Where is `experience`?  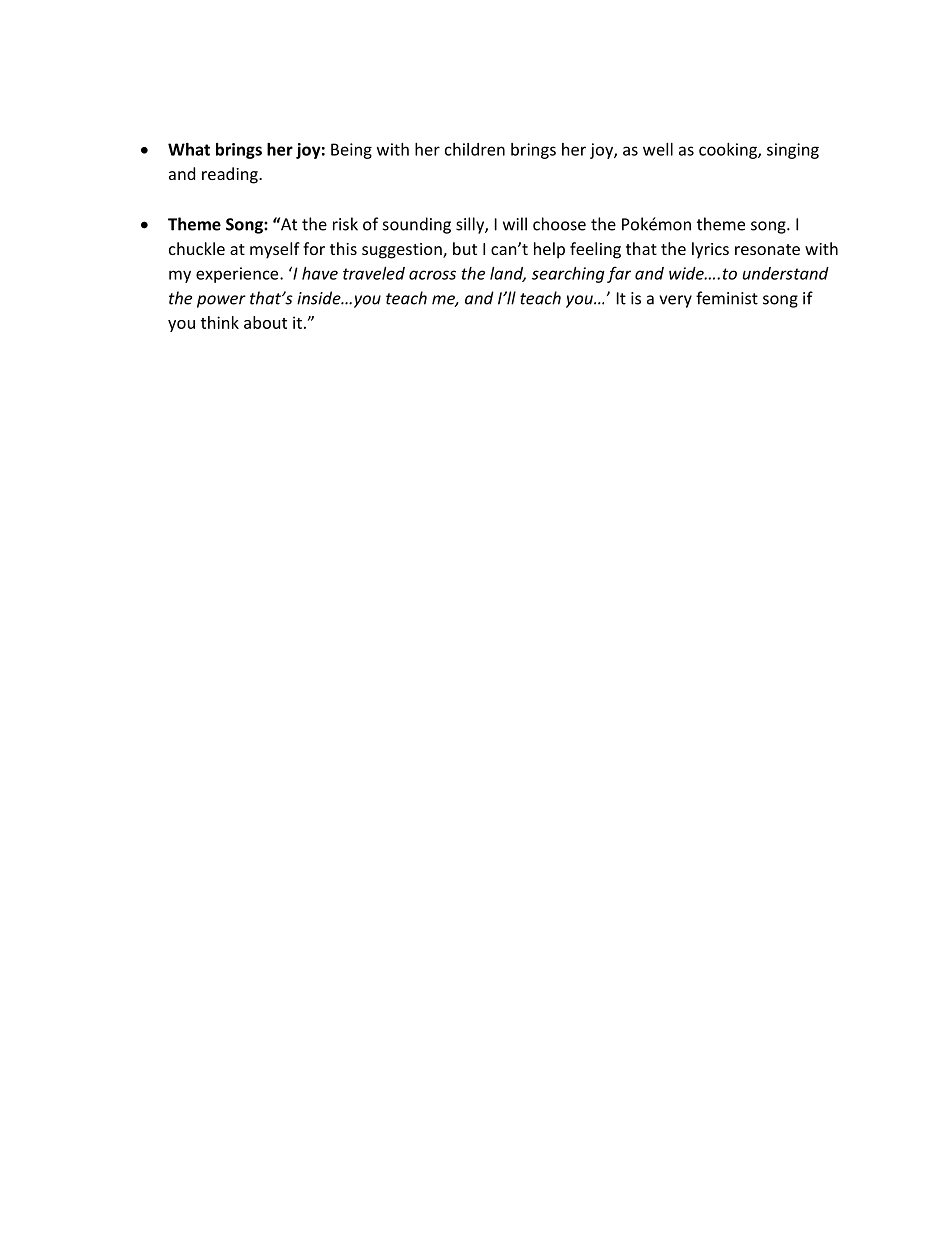
experience is located at coordinates (238, 275).
